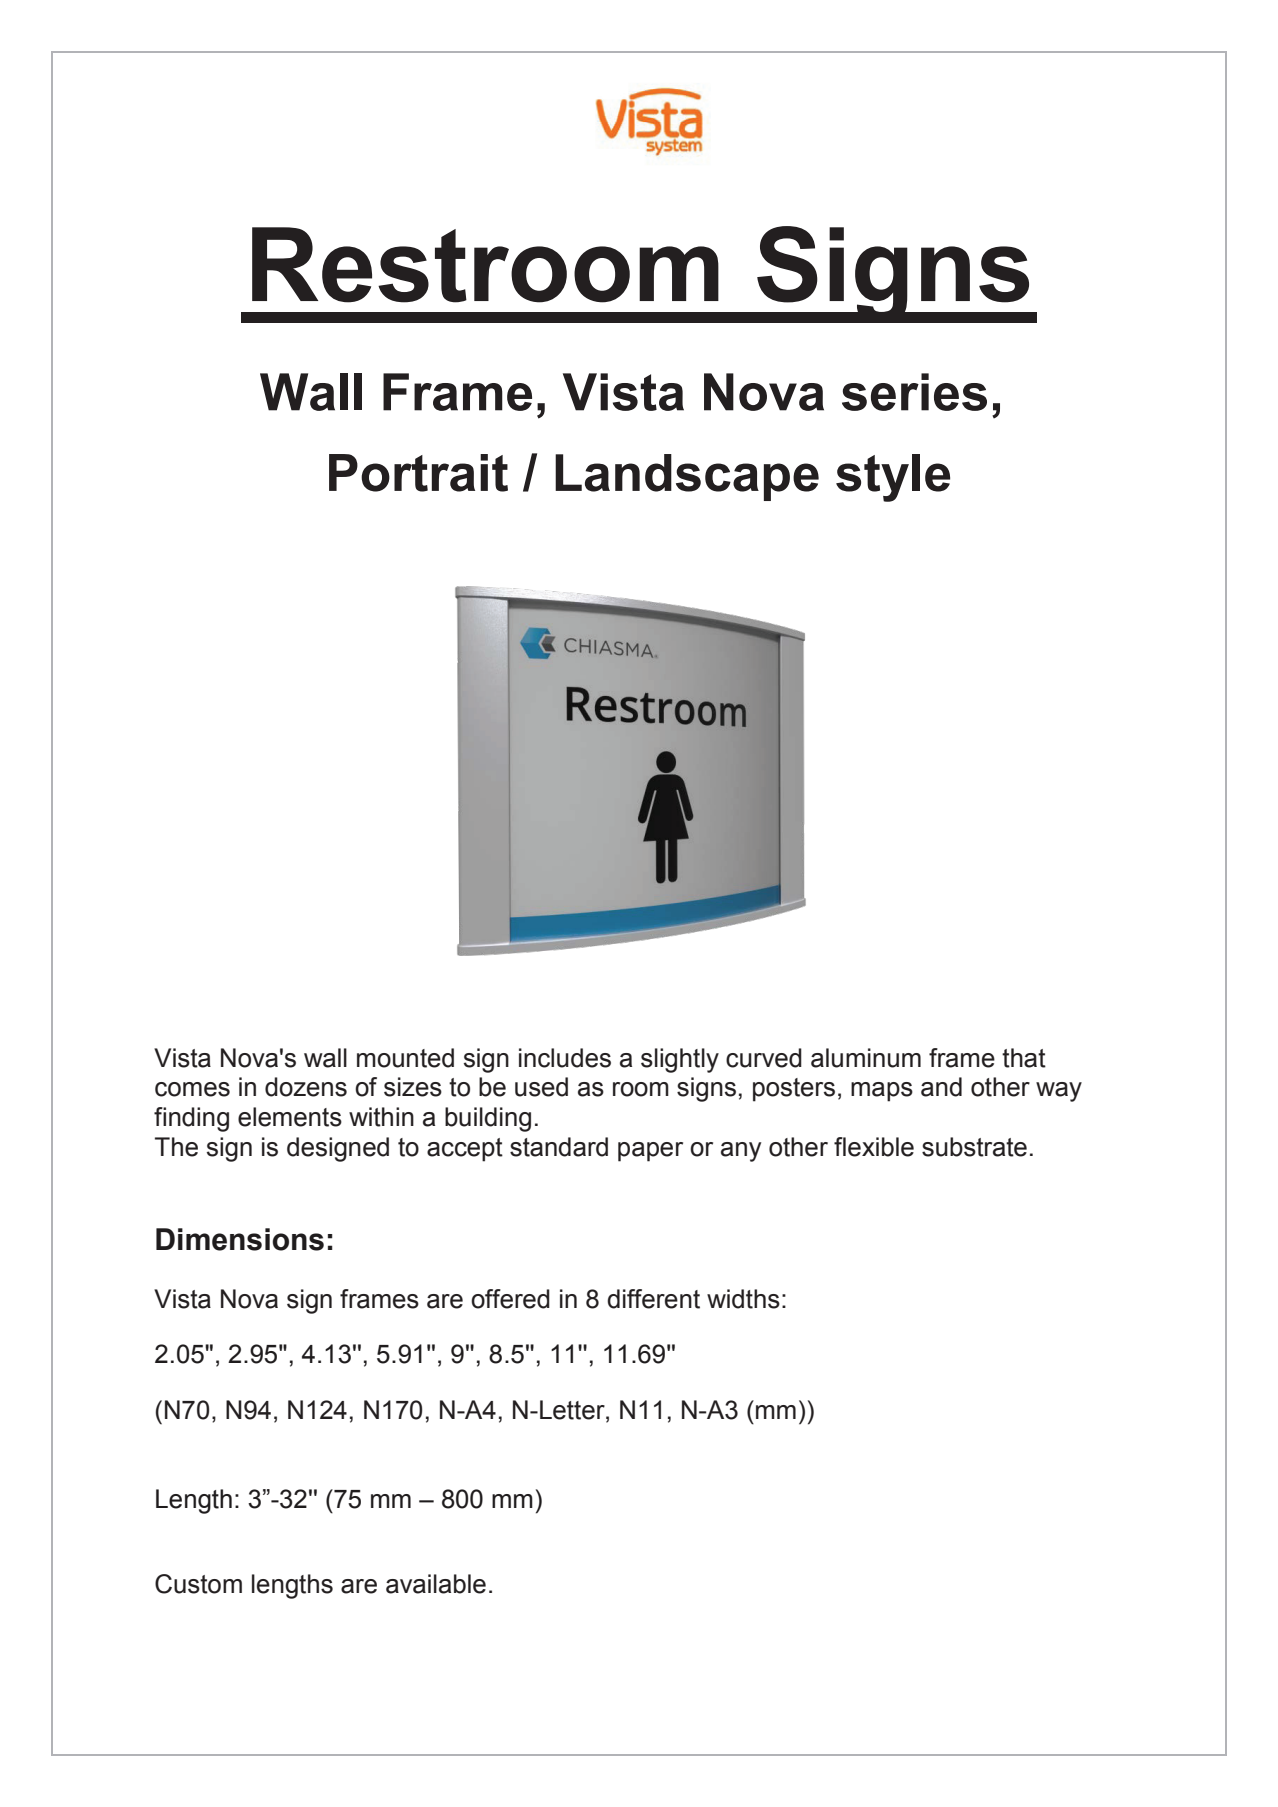 The height and width of the document is (1807, 1278). I want to click on Landscape, so click(687, 477).
